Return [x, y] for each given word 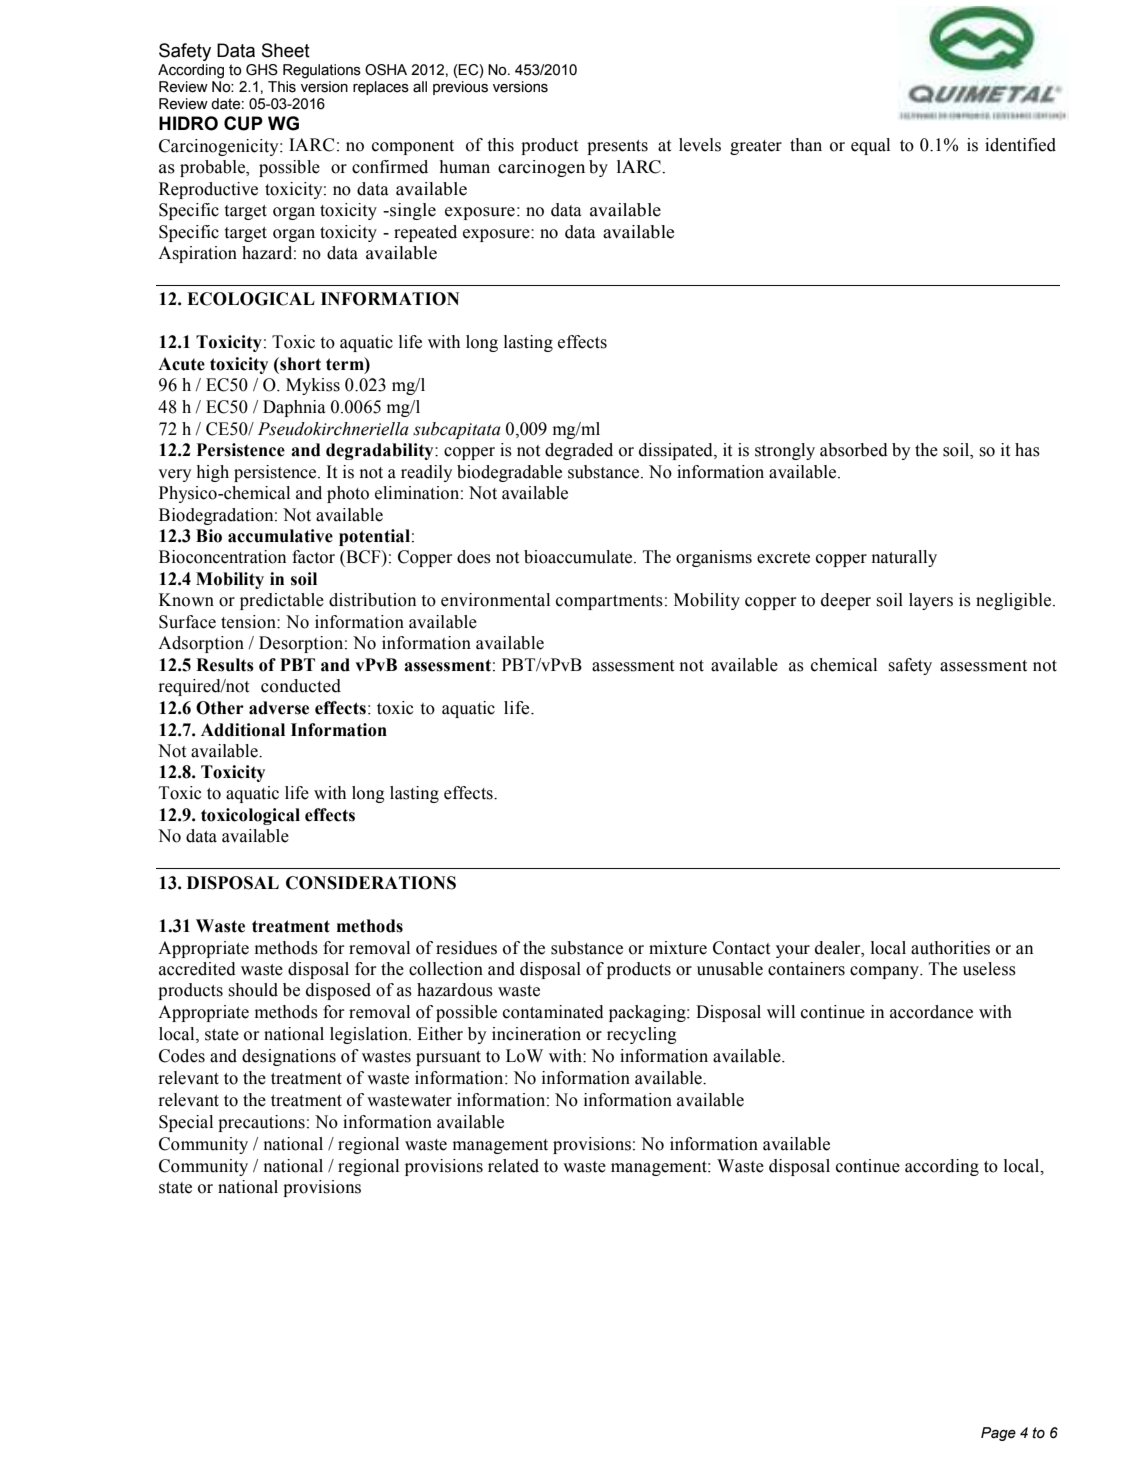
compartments [609, 602]
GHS [262, 70]
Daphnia [294, 408]
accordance [931, 1012]
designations [289, 1057]
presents [617, 147]
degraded [579, 451]
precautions [261, 1123]
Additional [243, 730]
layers [931, 601]
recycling [642, 1035]
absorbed [854, 450]
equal [870, 146]
